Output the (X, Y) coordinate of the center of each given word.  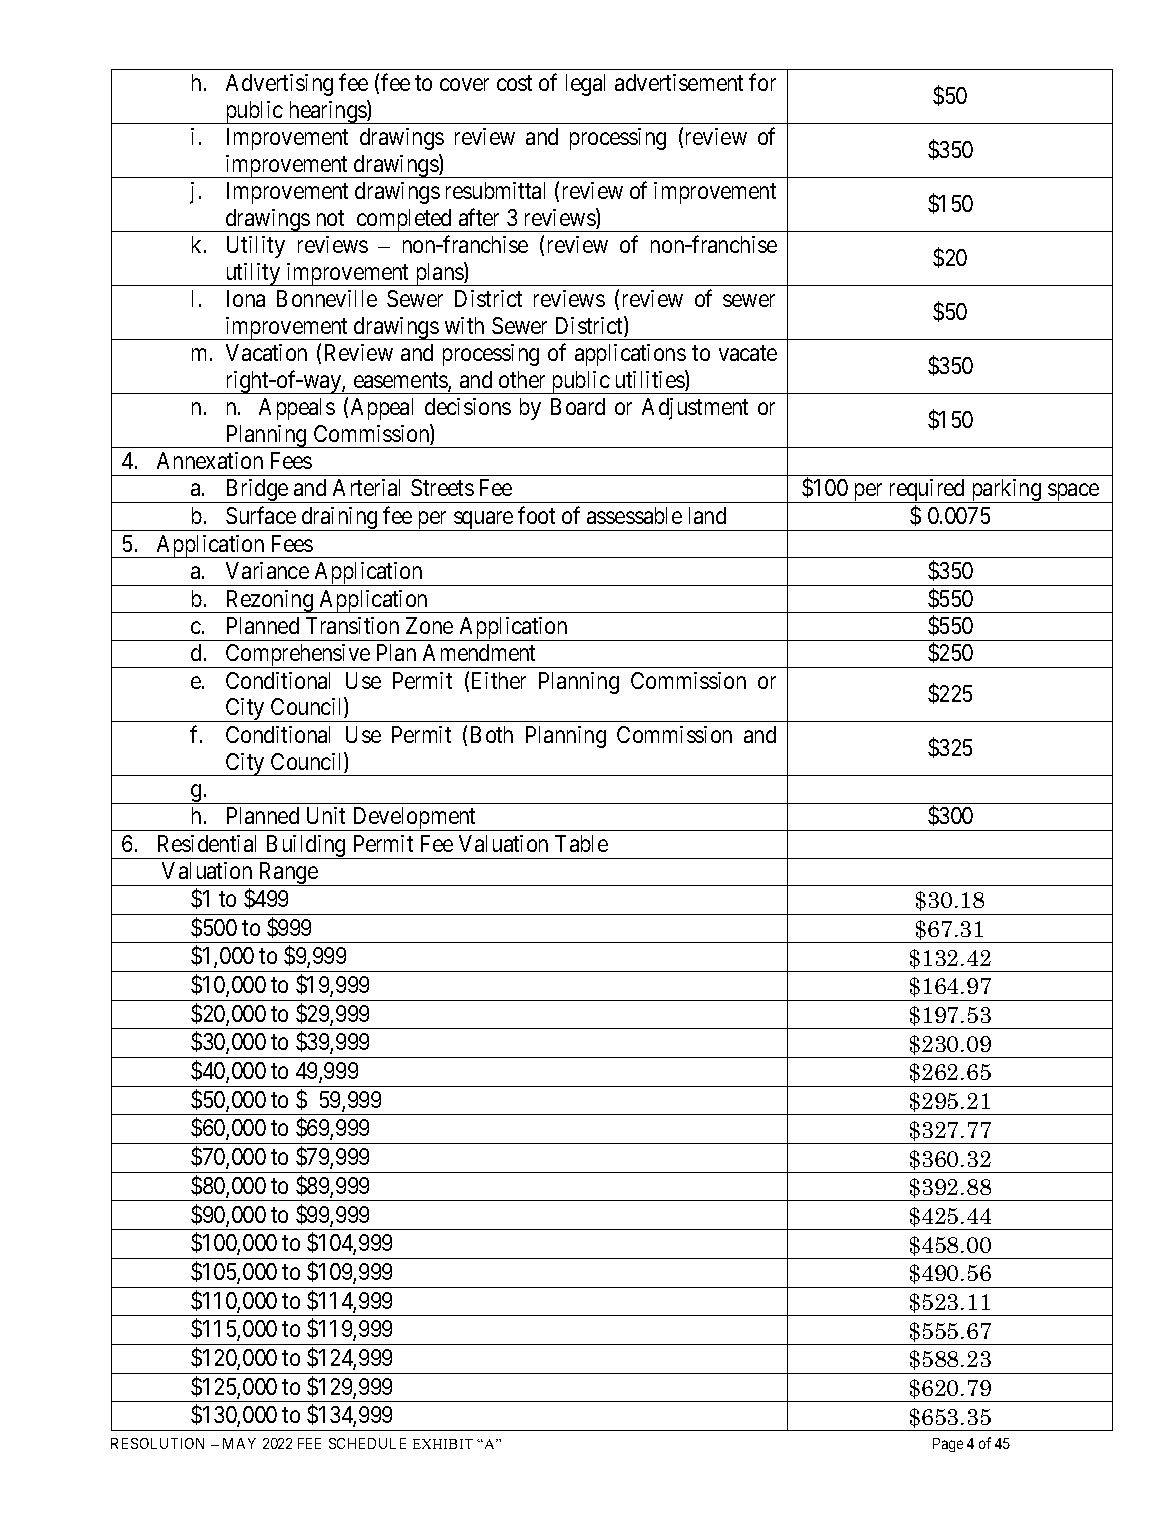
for (762, 82)
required (927, 491)
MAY (239, 1443)
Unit (326, 815)
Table (581, 843)
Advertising (279, 85)
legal (585, 85)
